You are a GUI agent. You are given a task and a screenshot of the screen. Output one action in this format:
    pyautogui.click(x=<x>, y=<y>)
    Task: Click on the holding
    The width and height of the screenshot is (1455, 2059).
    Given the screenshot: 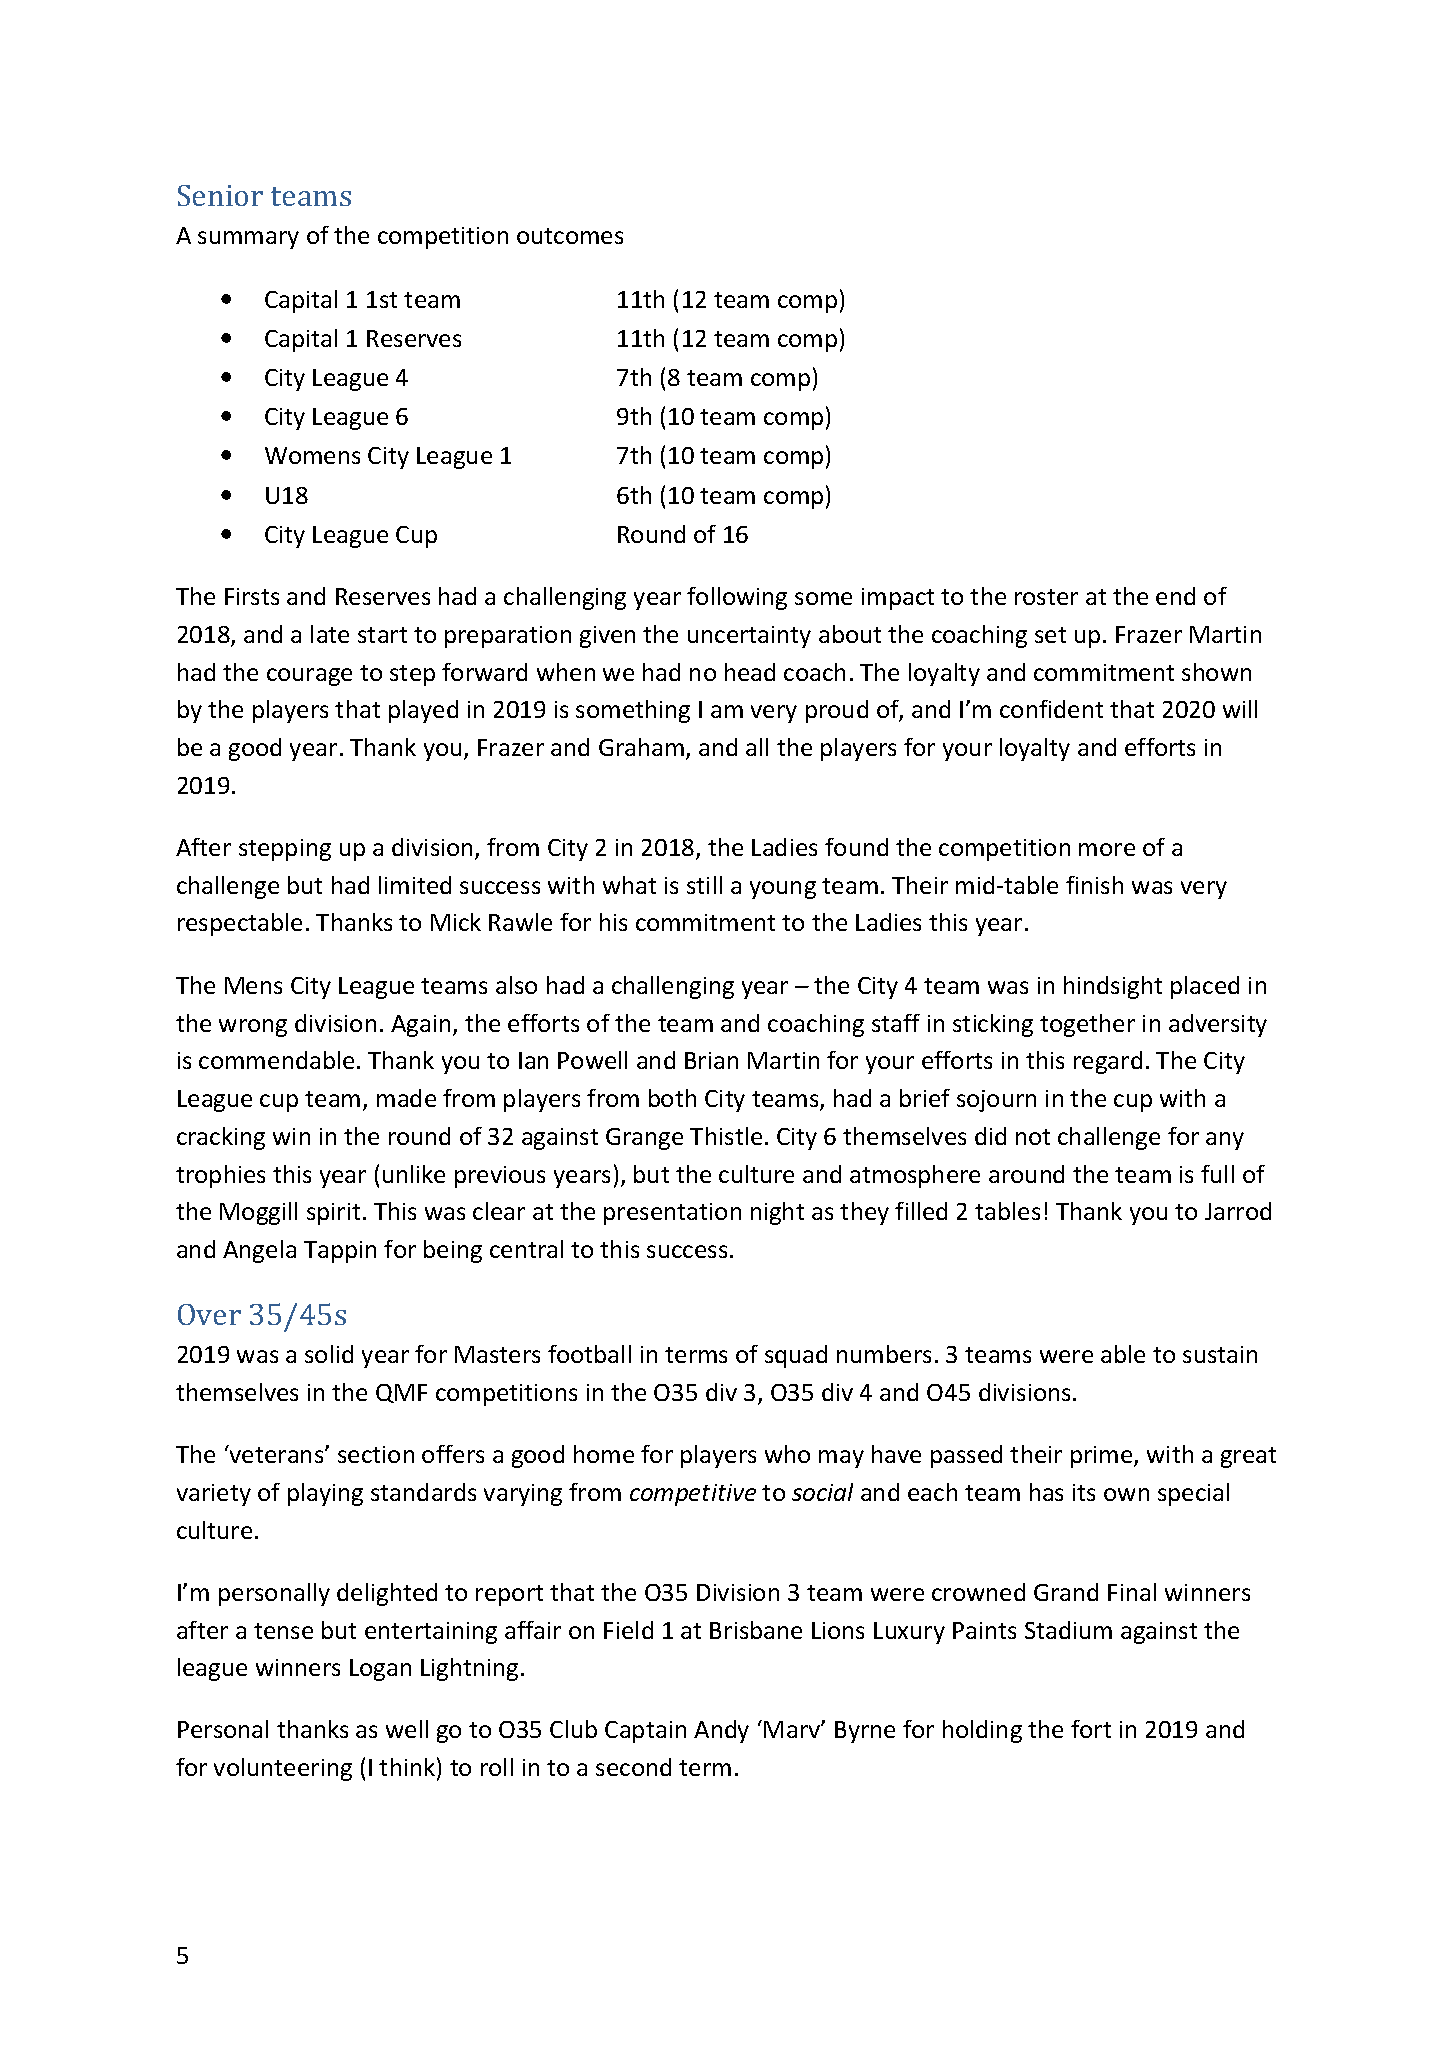 What is the action you would take?
    pyautogui.click(x=982, y=1731)
